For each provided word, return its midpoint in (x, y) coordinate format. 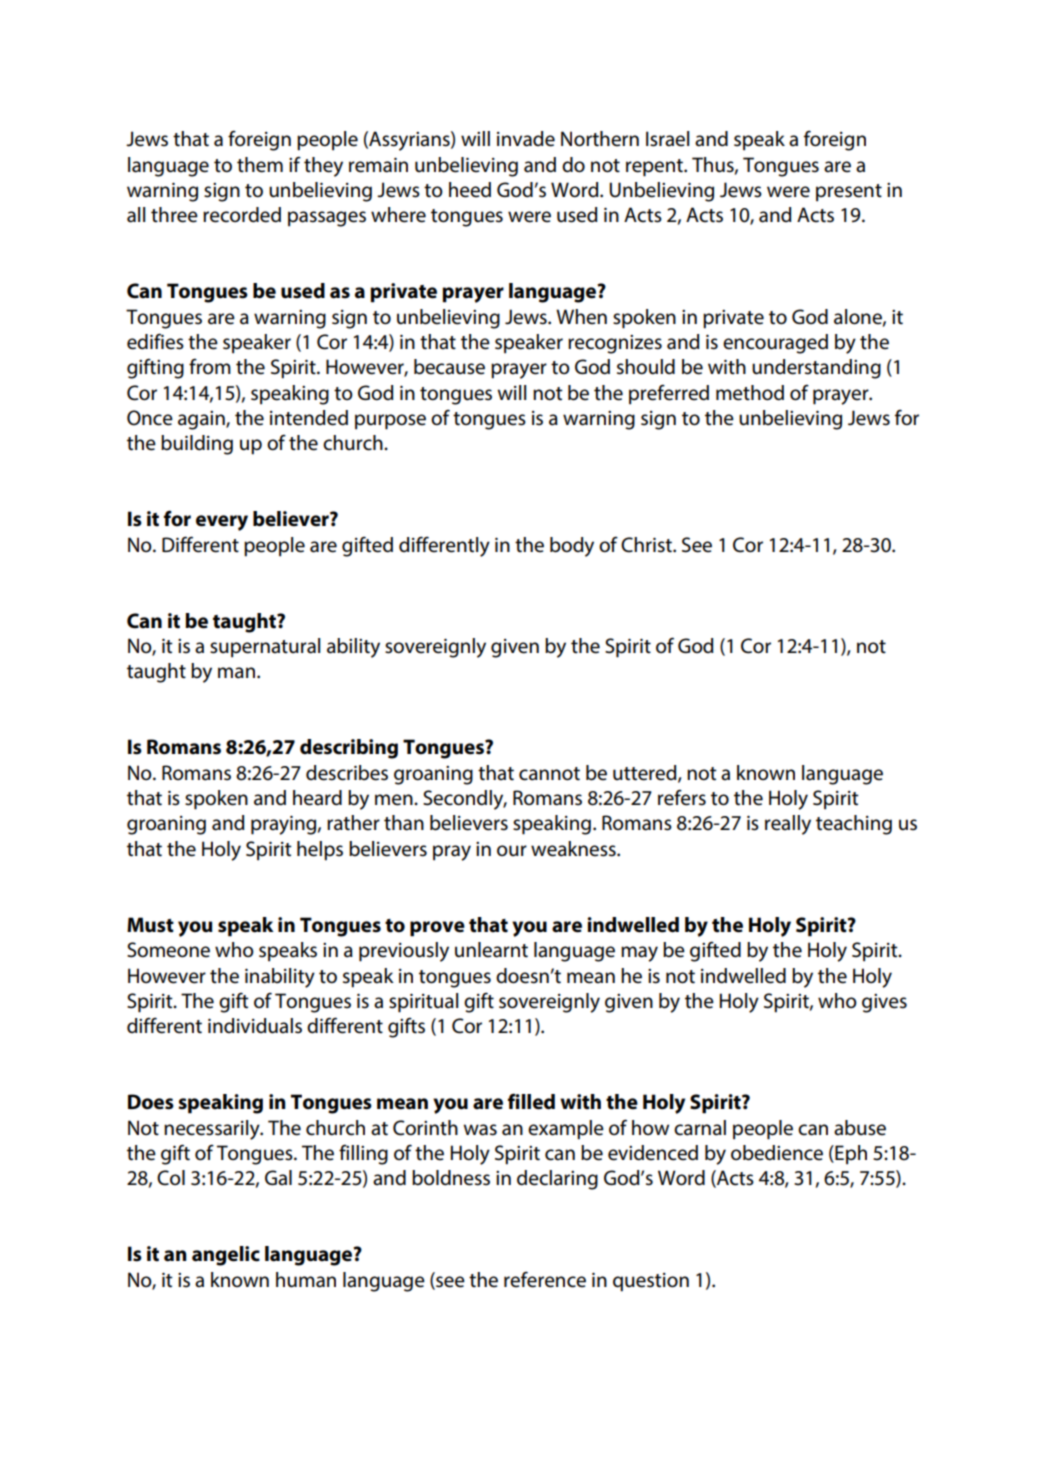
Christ (647, 545)
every (222, 523)
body (572, 547)
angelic (226, 1256)
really (788, 825)
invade (526, 139)
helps (320, 851)
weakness (574, 849)
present (849, 193)
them (260, 165)
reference (545, 1279)
